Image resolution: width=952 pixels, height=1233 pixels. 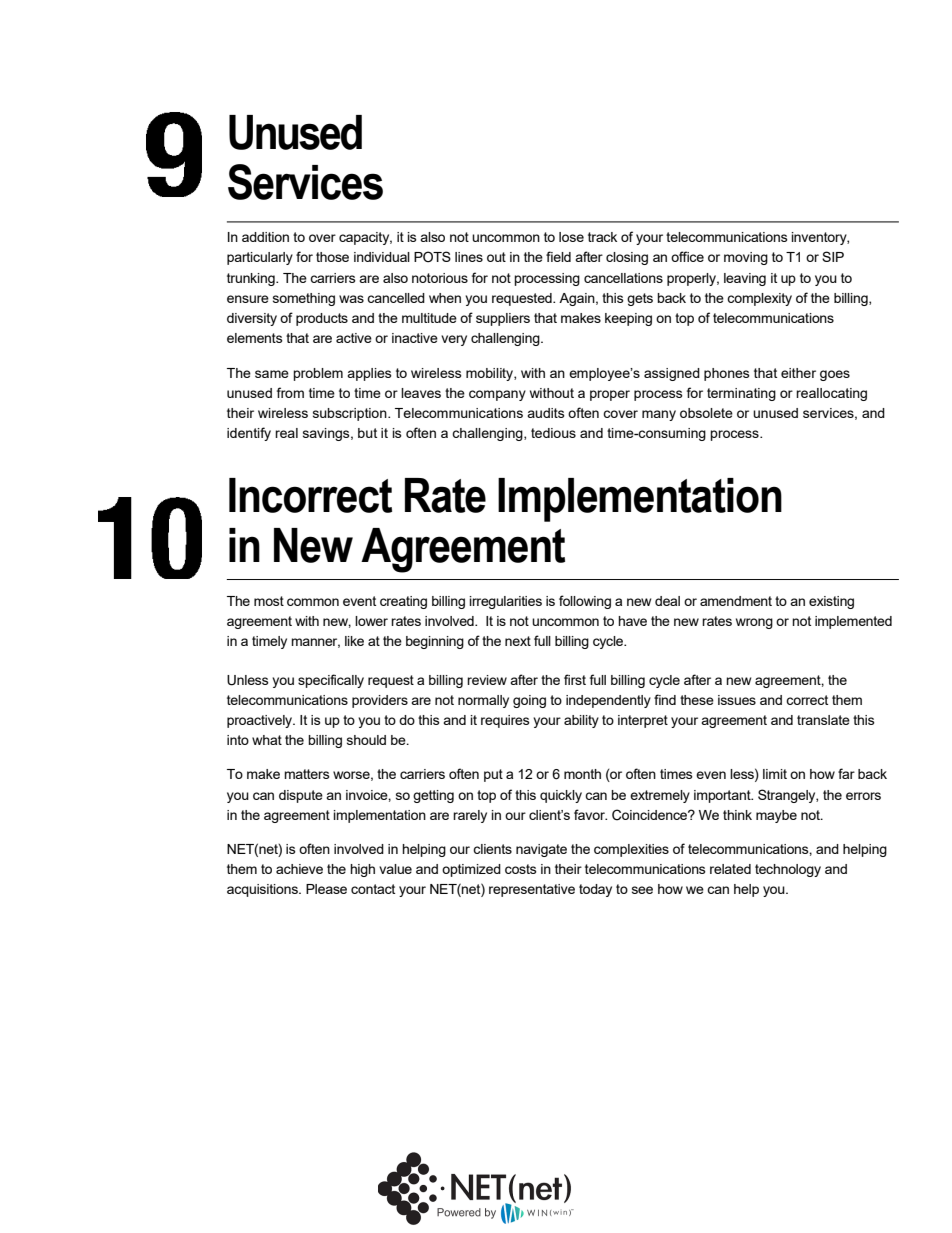 What do you see at coordinates (585, 602) in the screenshot?
I see `following` at bounding box center [585, 602].
